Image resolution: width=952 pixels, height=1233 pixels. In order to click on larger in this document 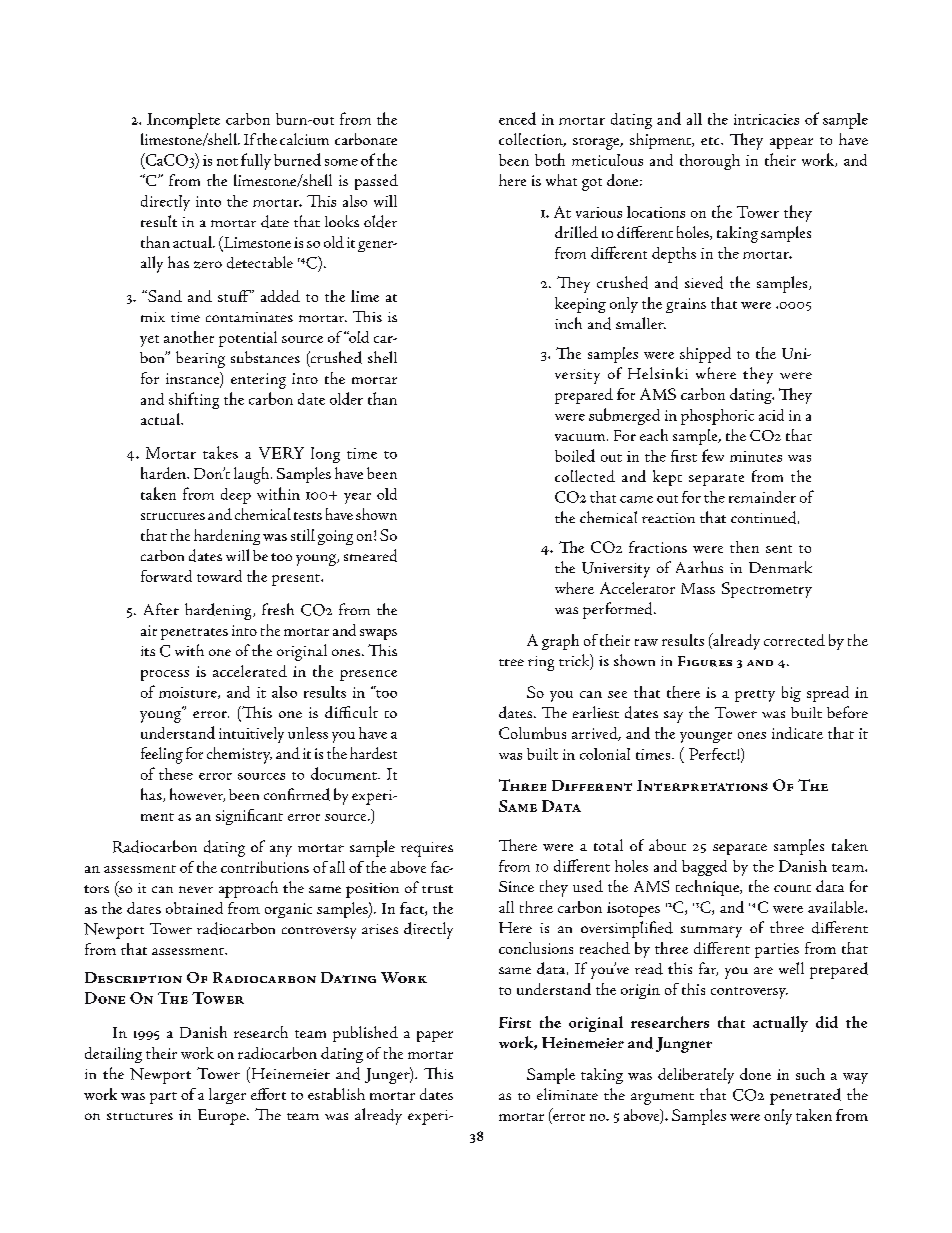, I will do `click(227, 1096)`.
